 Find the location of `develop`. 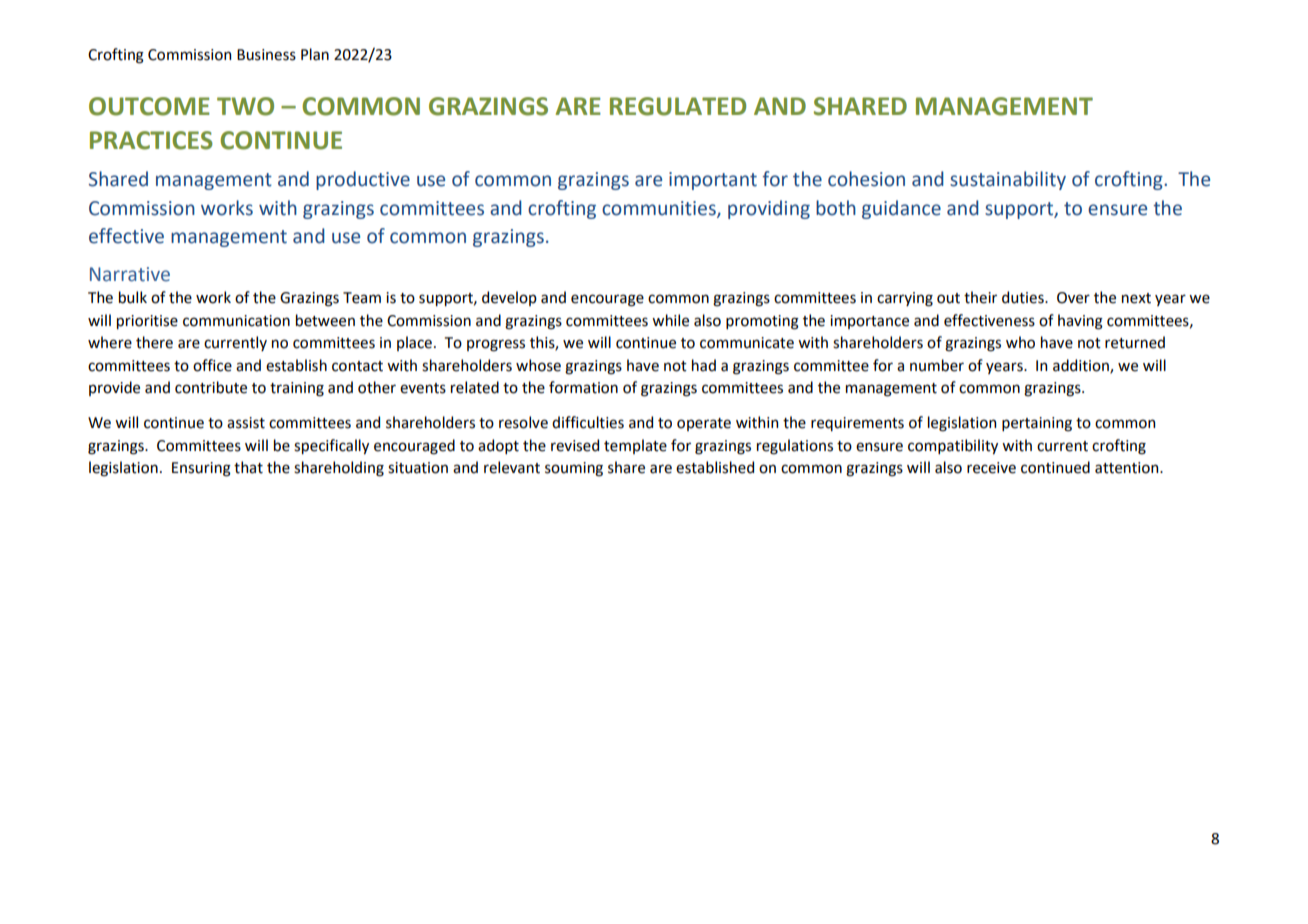

develop is located at coordinates (509, 298).
